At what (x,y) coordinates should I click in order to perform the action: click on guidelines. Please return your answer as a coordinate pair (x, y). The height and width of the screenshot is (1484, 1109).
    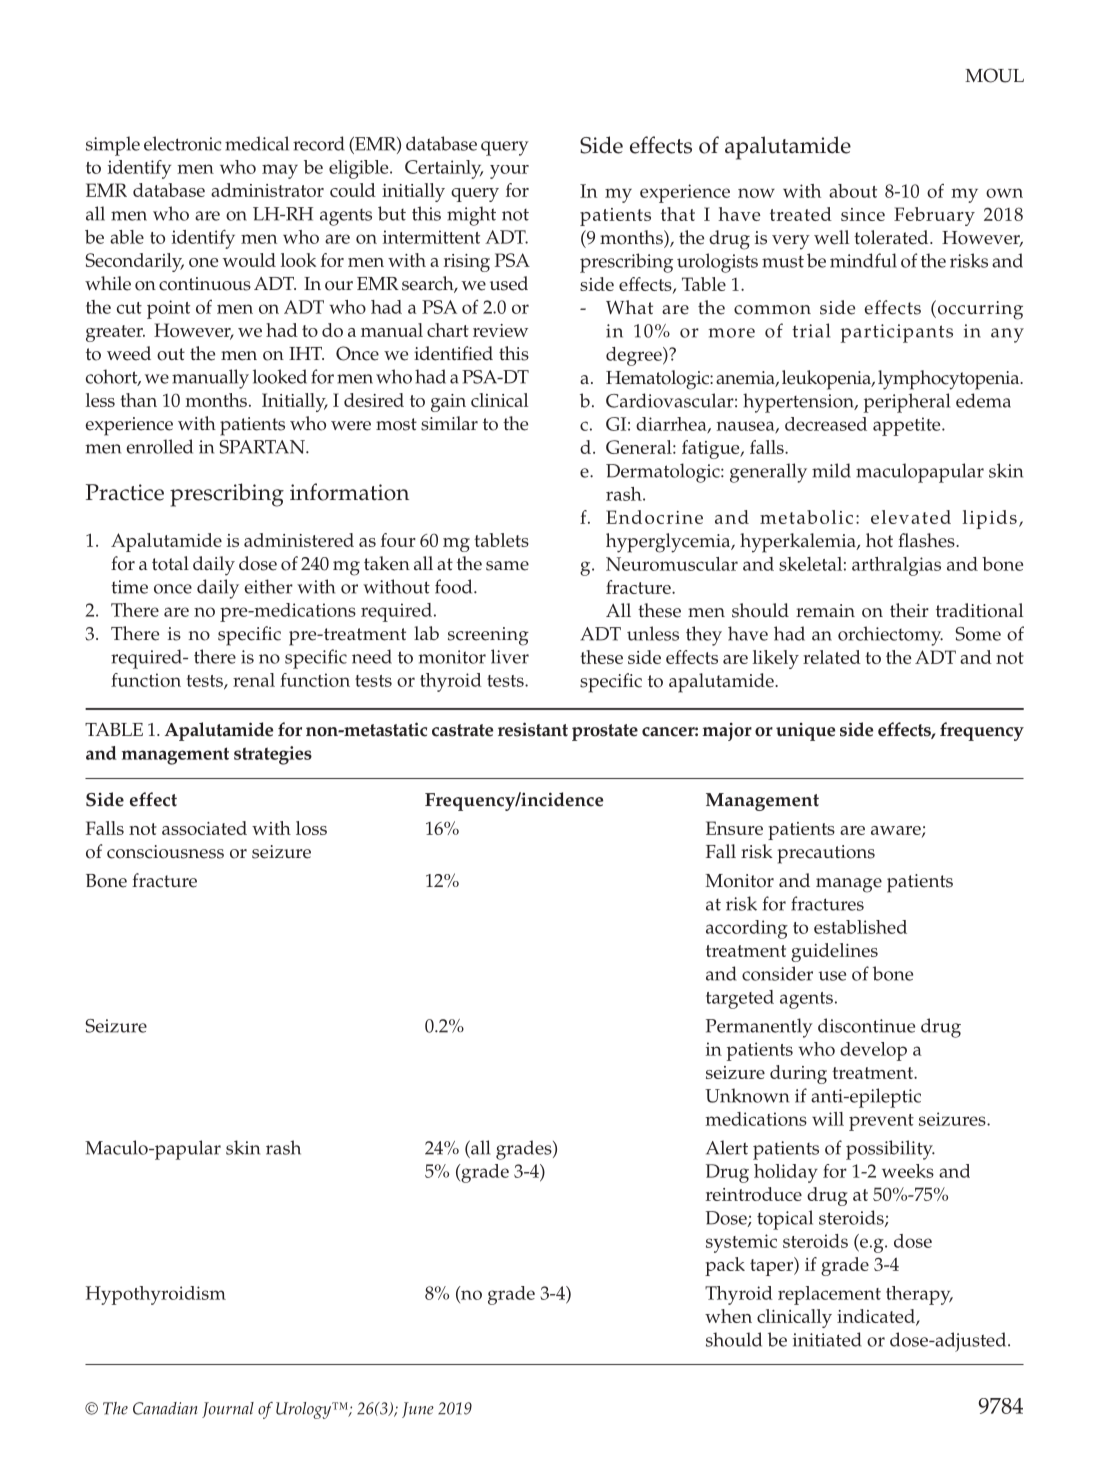
    Looking at the image, I should click on (834, 952).
